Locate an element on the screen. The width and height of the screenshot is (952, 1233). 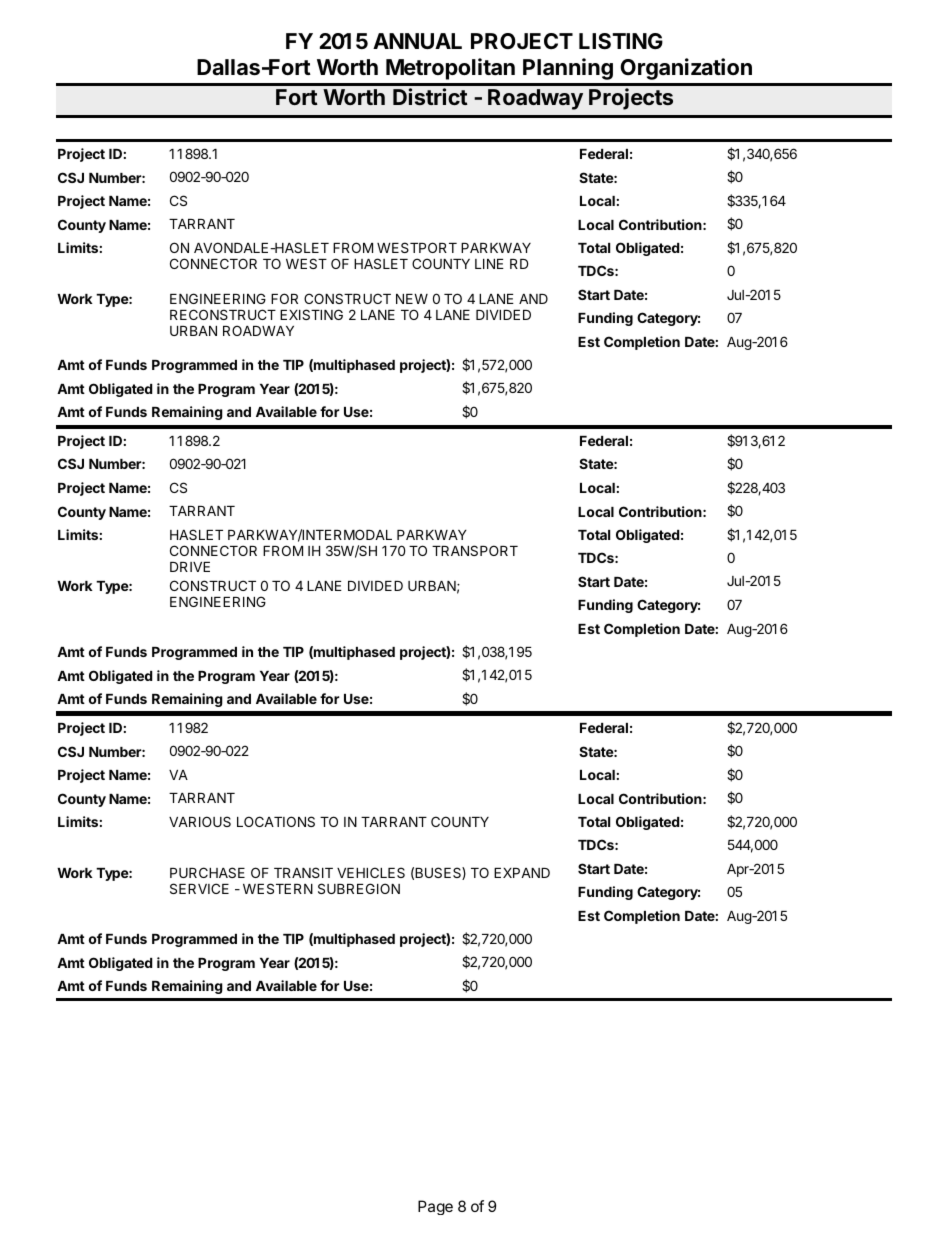
TRANSPORT is located at coordinates (475, 550).
